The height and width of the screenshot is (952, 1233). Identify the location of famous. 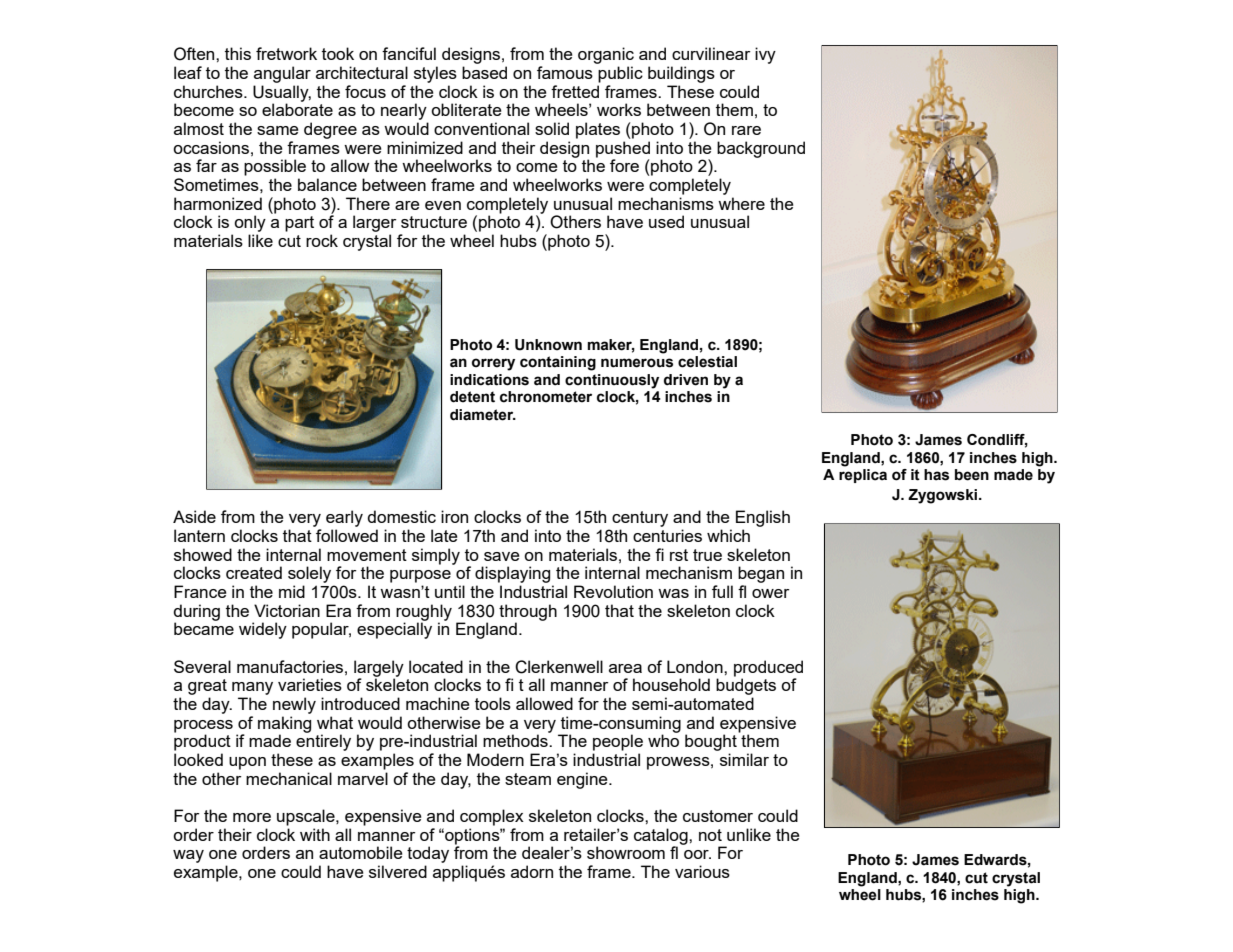
(565, 72).
